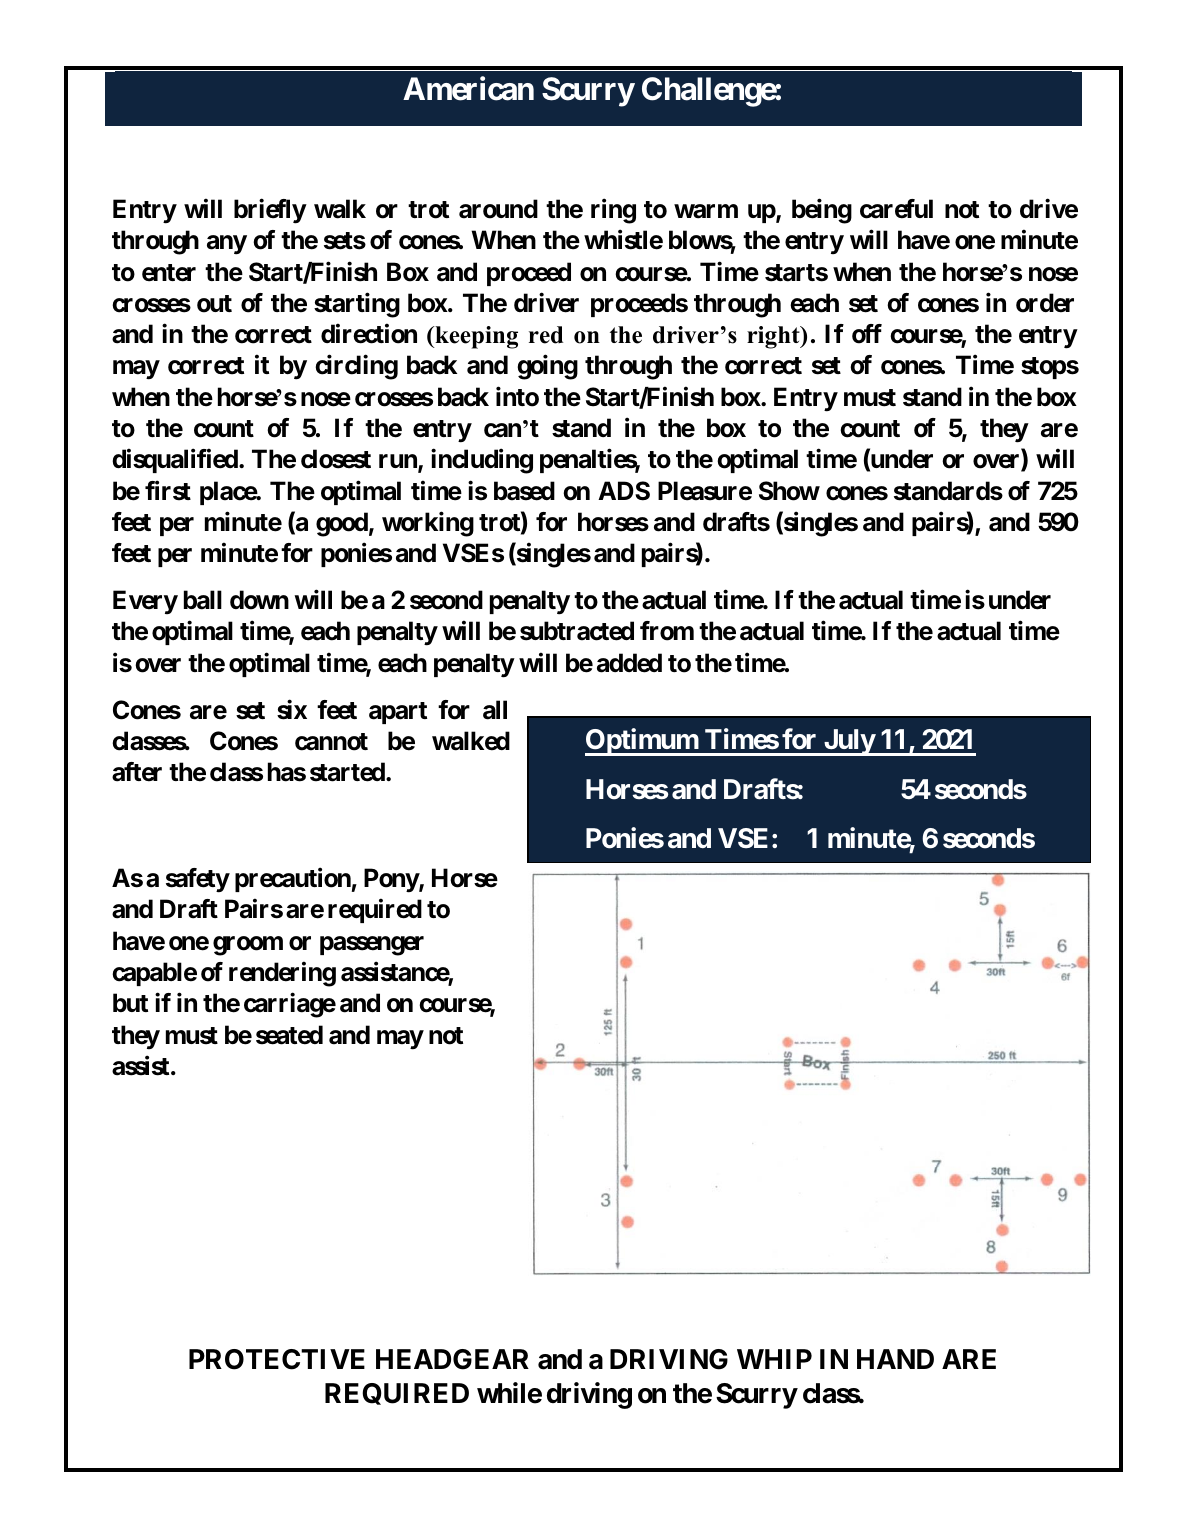  What do you see at coordinates (452, 1359) in the page?
I see `HEADGEAR` at bounding box center [452, 1359].
